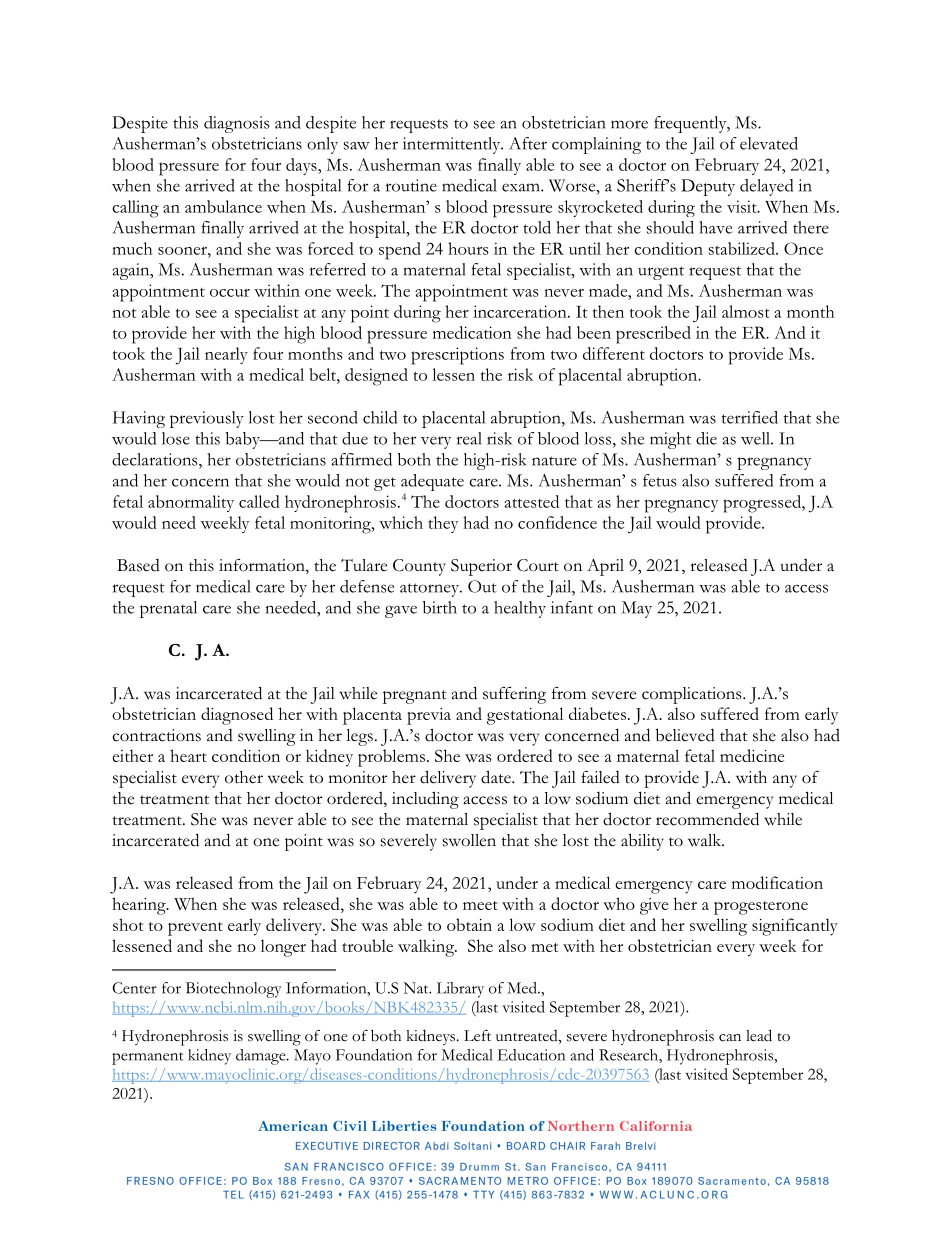 The width and height of the screenshot is (952, 1233). Describe the element at coordinates (769, 143) in the screenshot. I see `elevated` at that location.
